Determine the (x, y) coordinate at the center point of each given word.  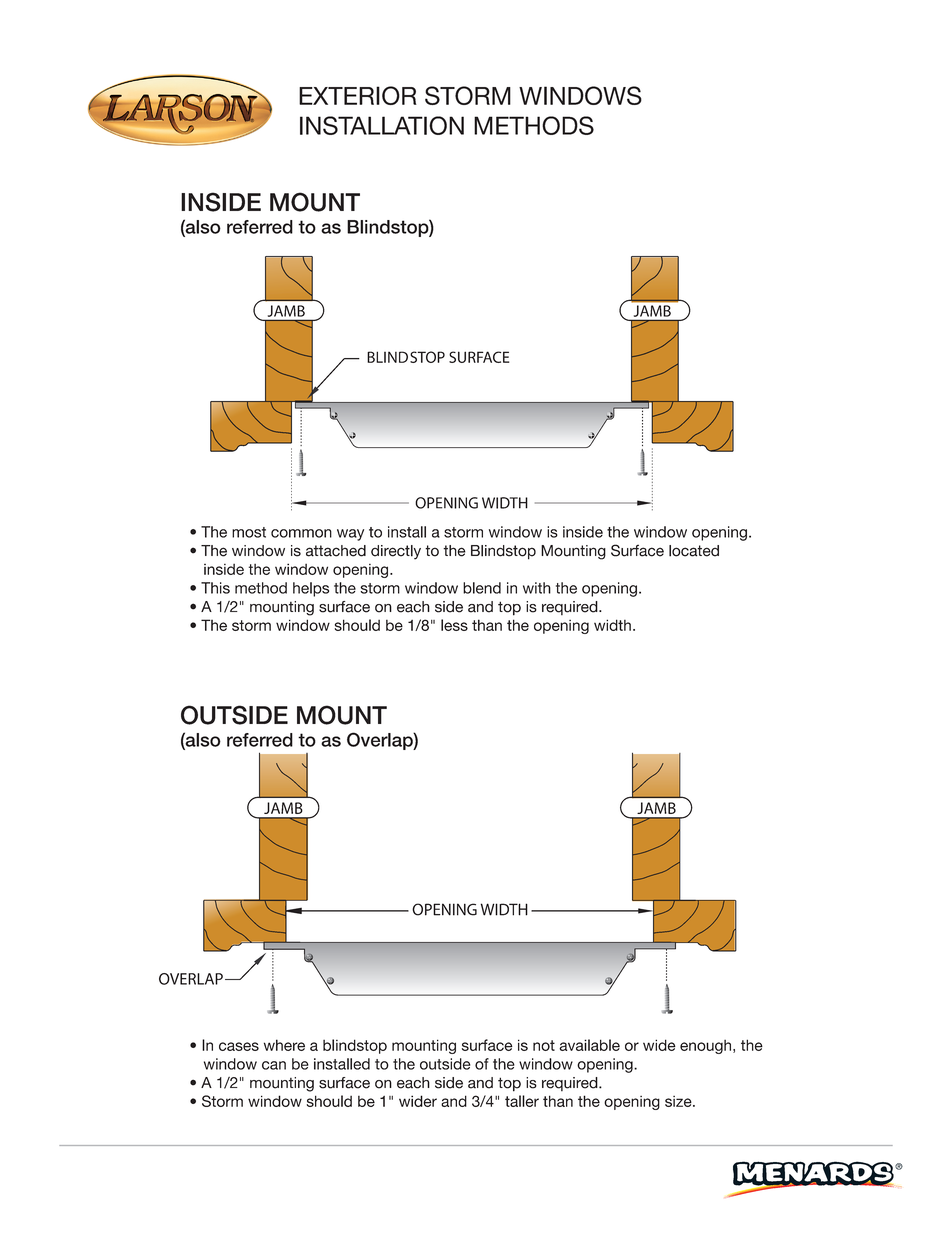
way (350, 535)
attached (336, 551)
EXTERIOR (358, 95)
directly (396, 552)
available (589, 1045)
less (454, 625)
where (284, 1045)
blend (482, 588)
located (694, 551)
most (249, 532)
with (537, 588)
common (301, 533)
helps (311, 589)
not (544, 1045)
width (612, 625)
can (274, 1065)
